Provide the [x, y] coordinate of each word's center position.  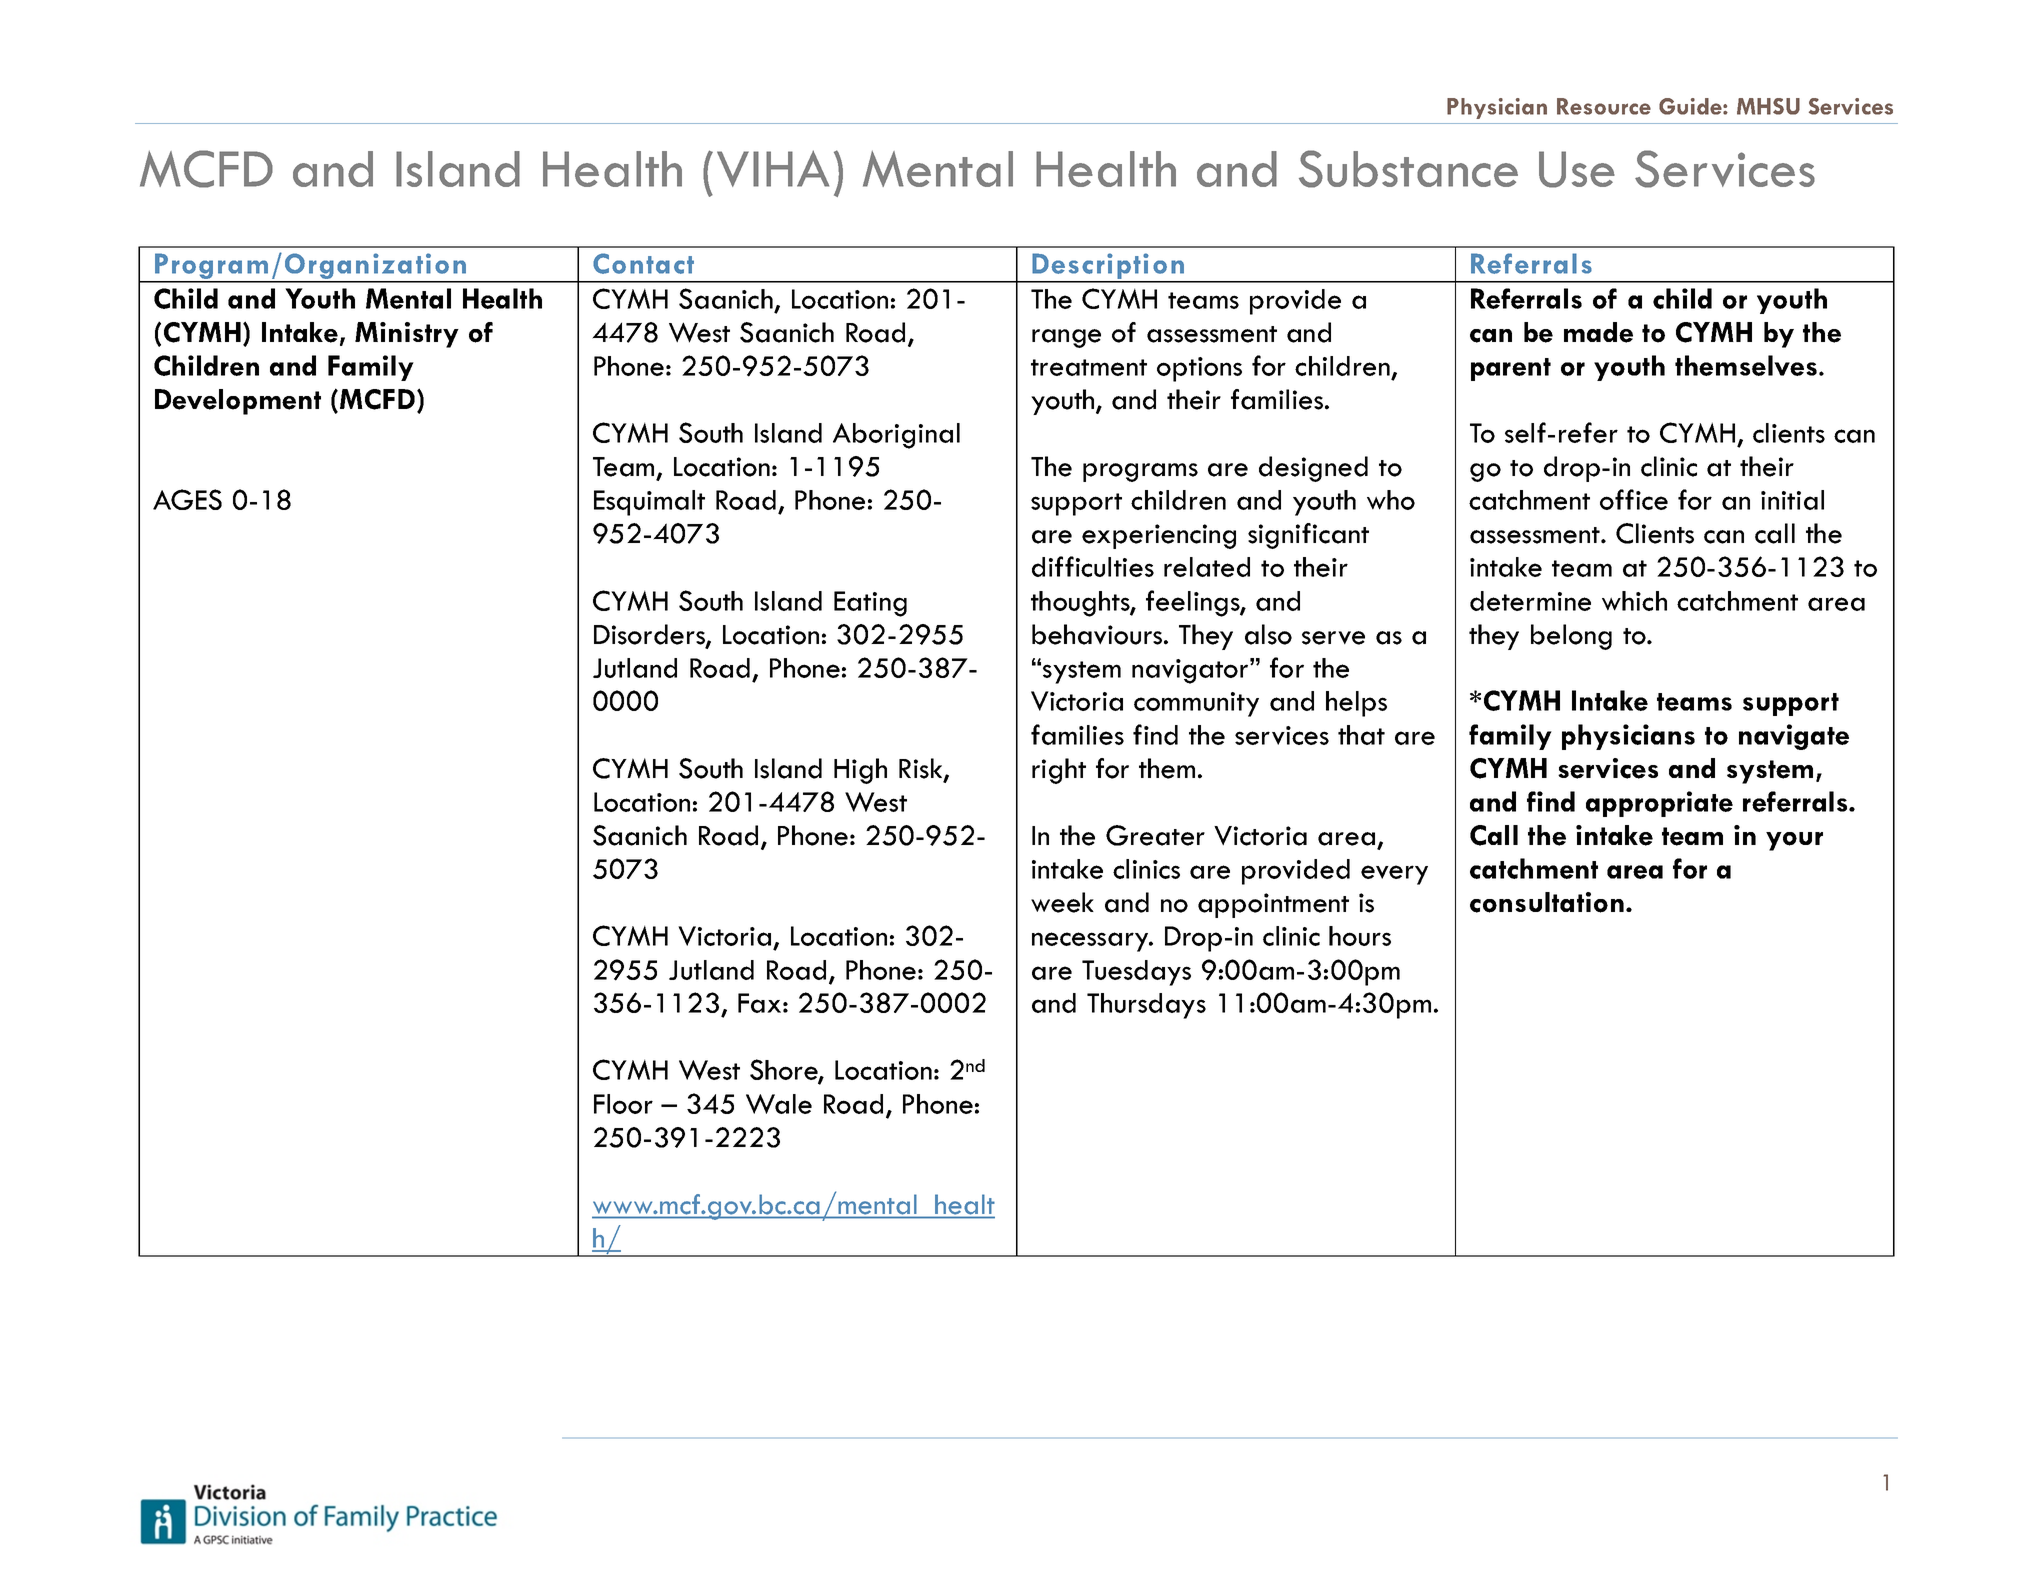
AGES [187, 499]
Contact [643, 263]
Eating [870, 604]
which [1634, 601]
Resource [1604, 106]
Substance [1408, 169]
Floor [623, 1104]
